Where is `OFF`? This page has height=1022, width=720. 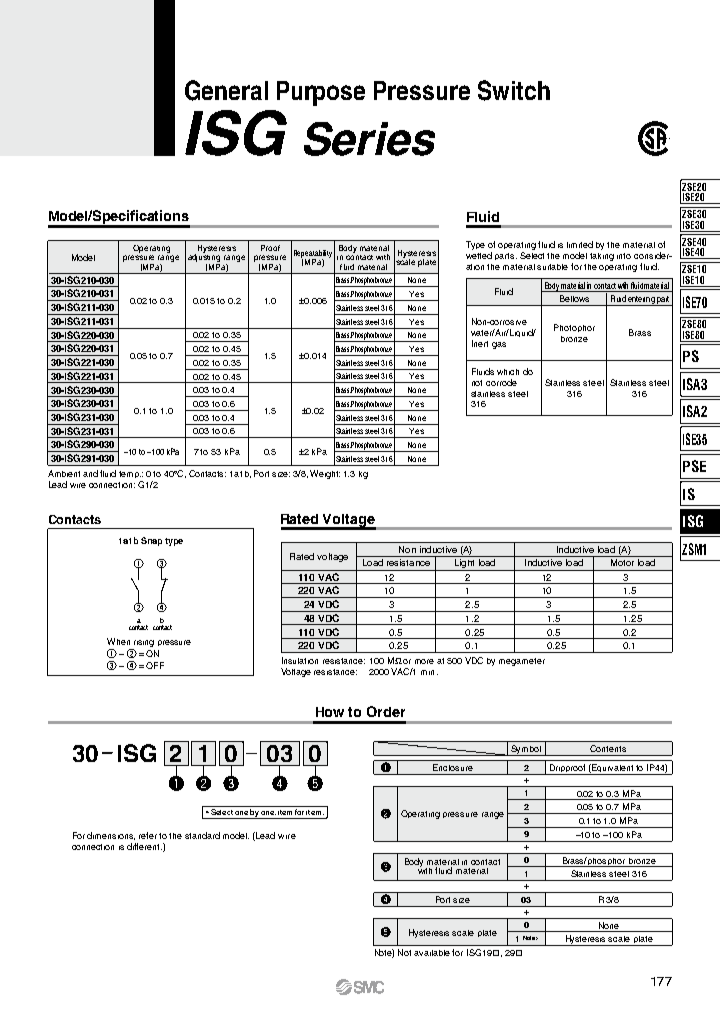
OFF is located at coordinates (155, 665).
